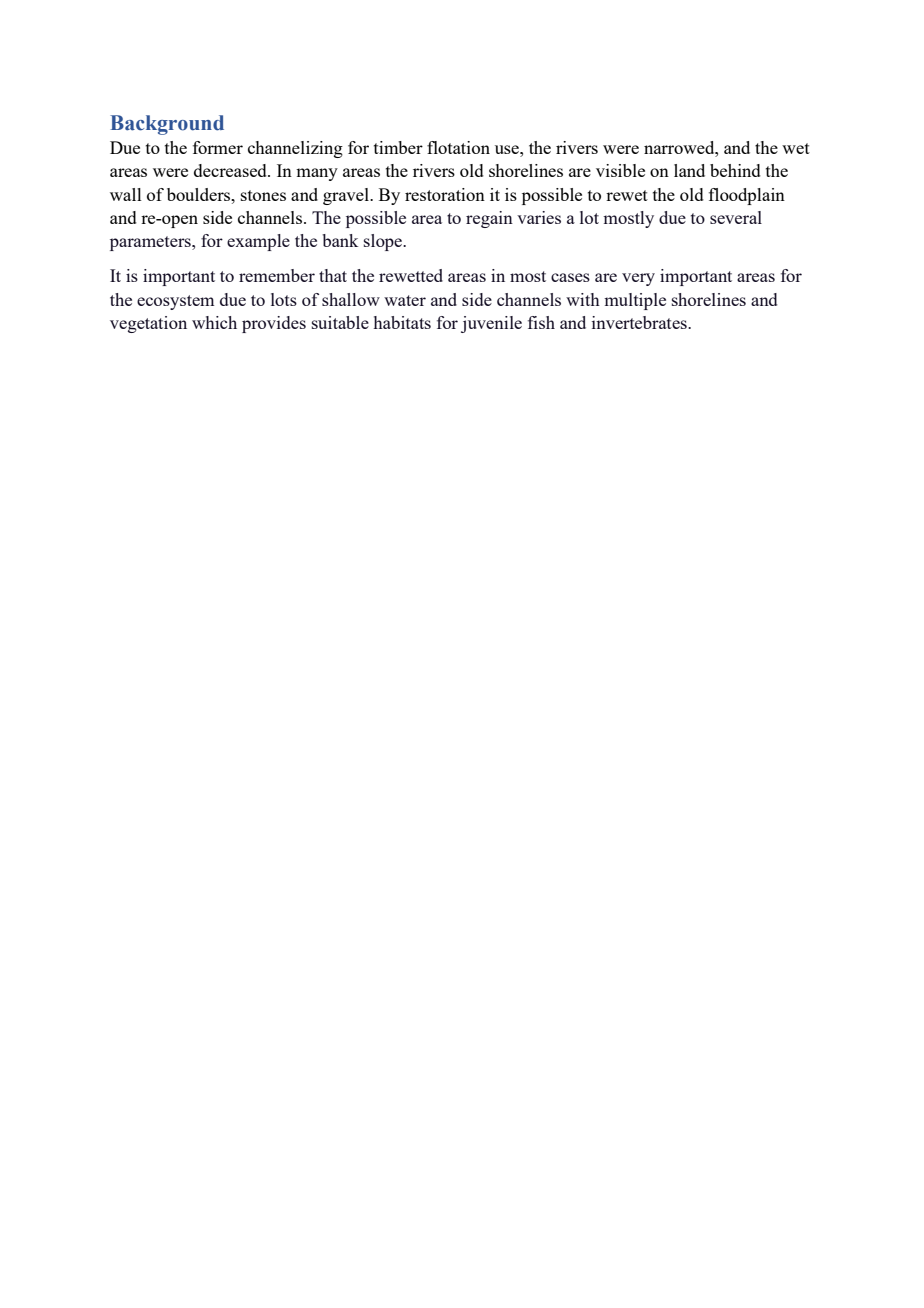 This screenshot has width=924, height=1308. What do you see at coordinates (458, 147) in the screenshot?
I see `flotation` at bounding box center [458, 147].
